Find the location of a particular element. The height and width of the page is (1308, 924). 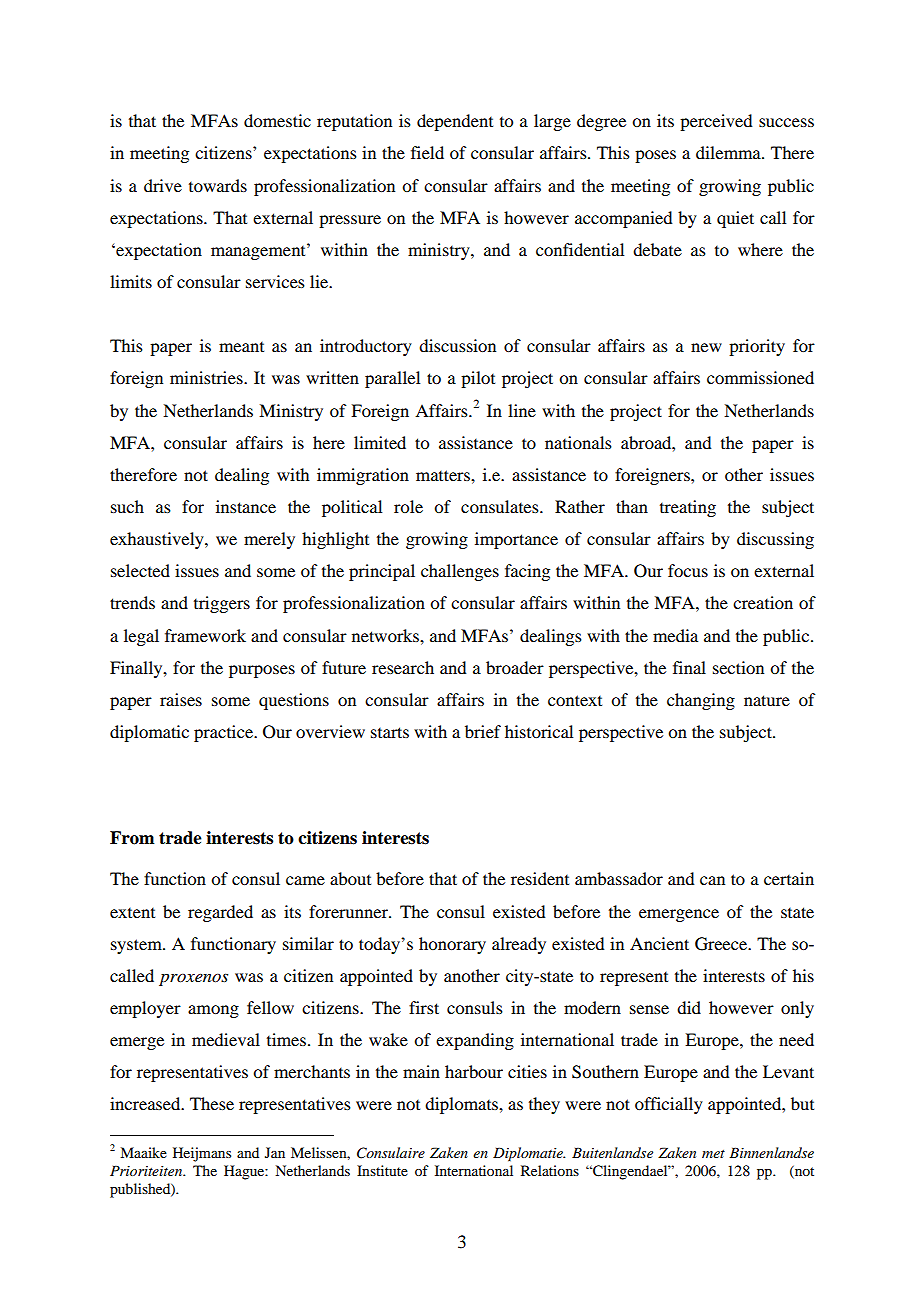

towards is located at coordinates (218, 185).
